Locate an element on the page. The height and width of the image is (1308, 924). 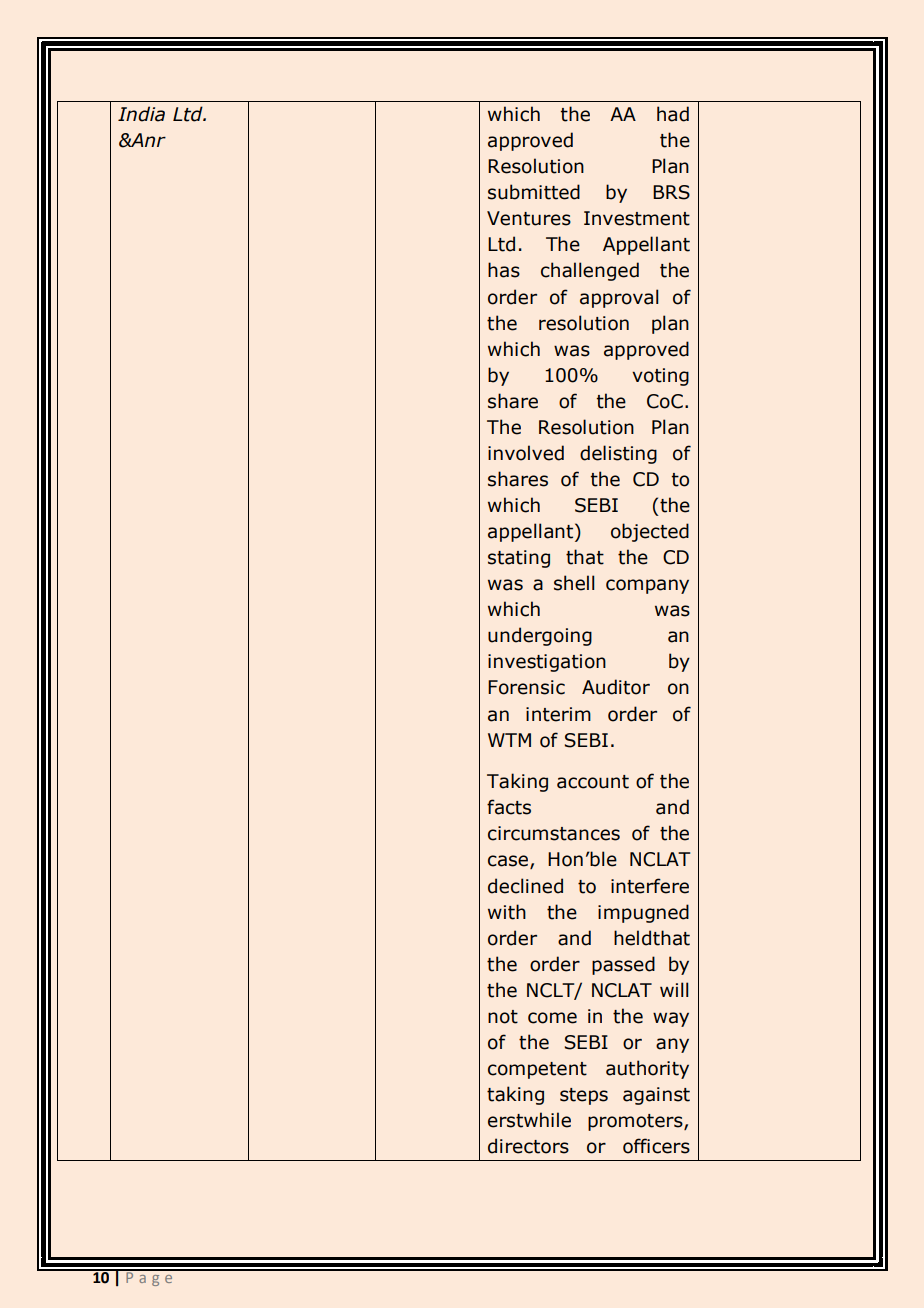
stating is located at coordinates (519, 559).
